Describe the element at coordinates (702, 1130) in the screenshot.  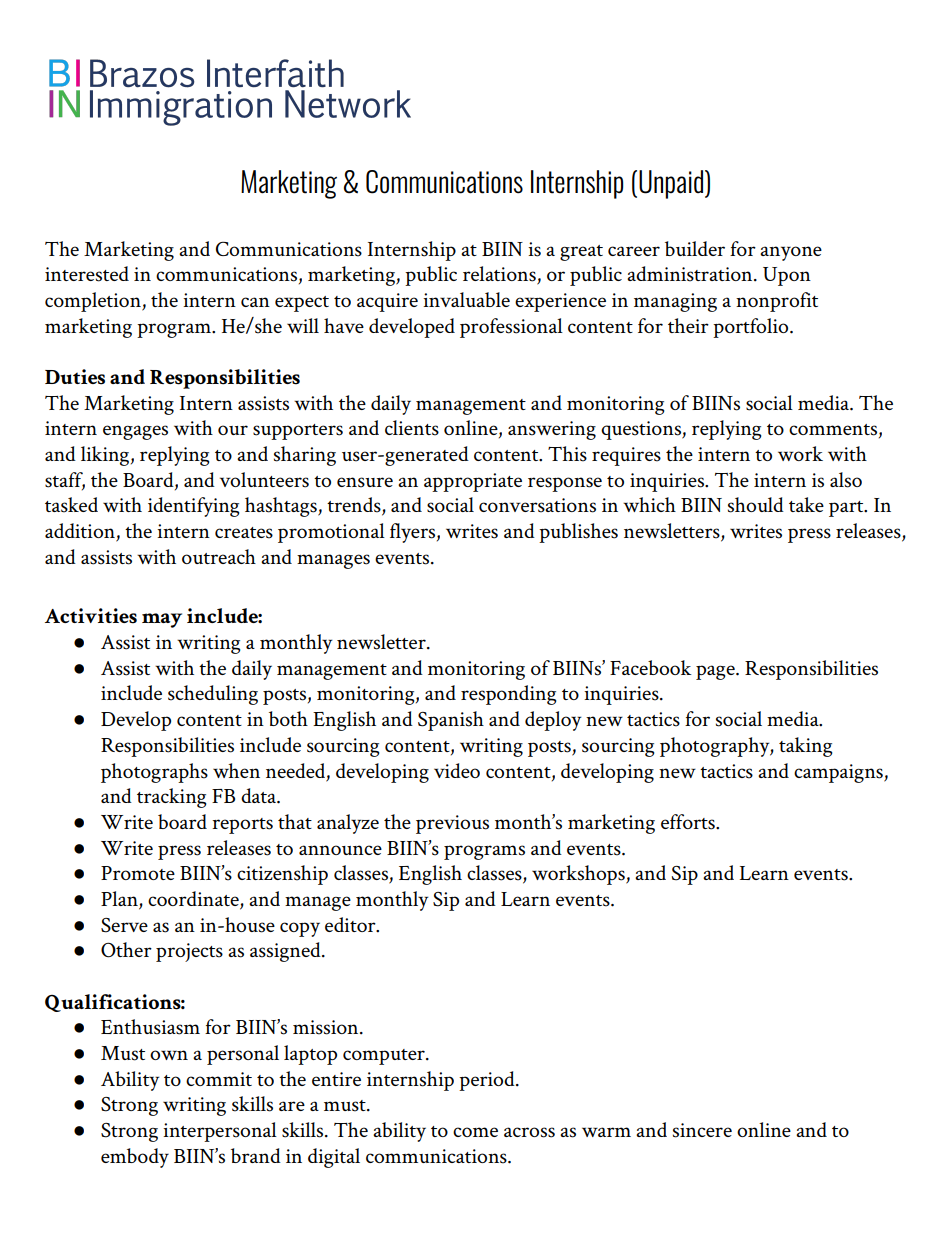
I see `sincere` at that location.
